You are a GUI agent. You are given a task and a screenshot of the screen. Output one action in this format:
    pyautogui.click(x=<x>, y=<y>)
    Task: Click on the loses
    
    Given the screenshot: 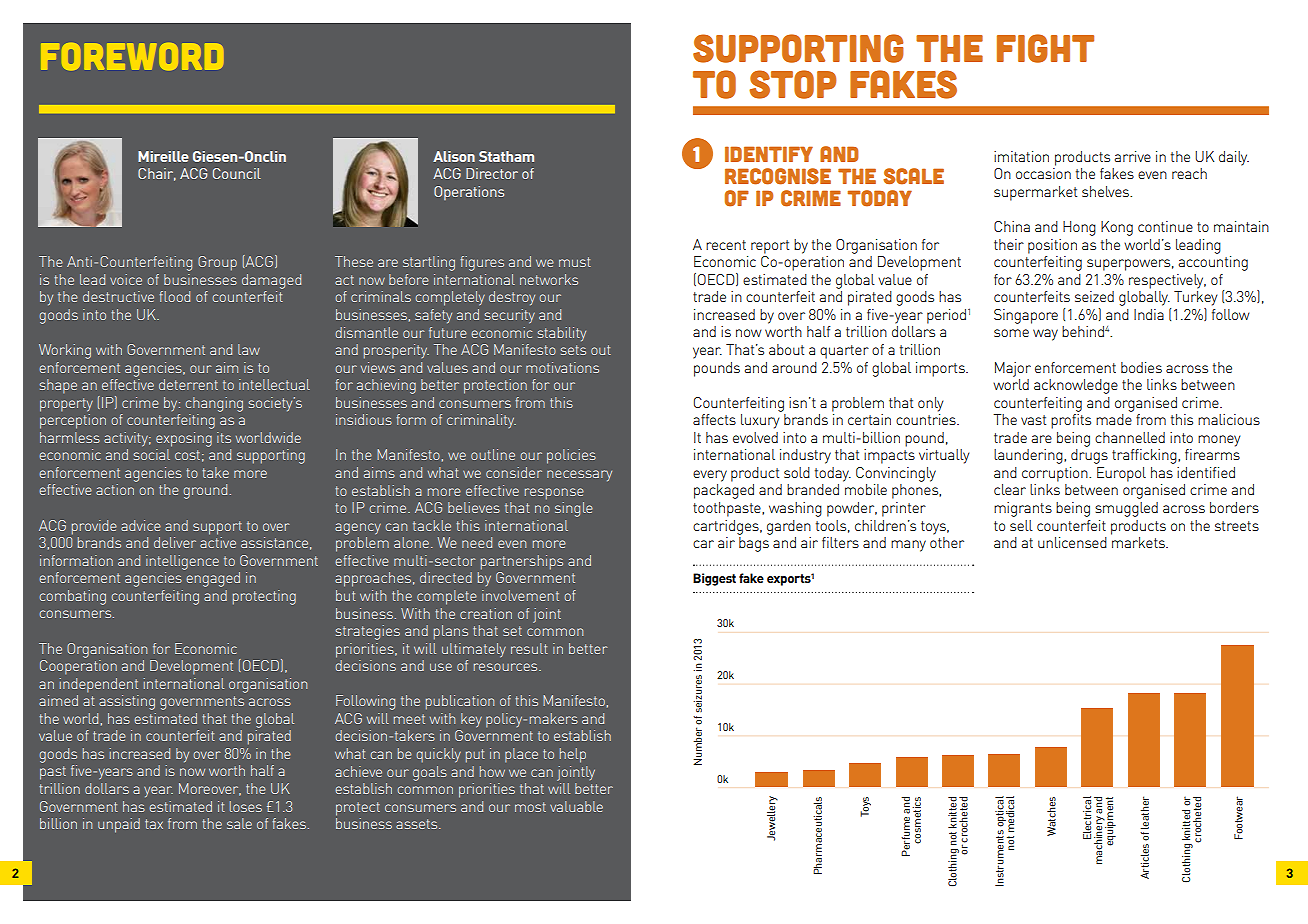 What is the action you would take?
    pyautogui.click(x=246, y=806)
